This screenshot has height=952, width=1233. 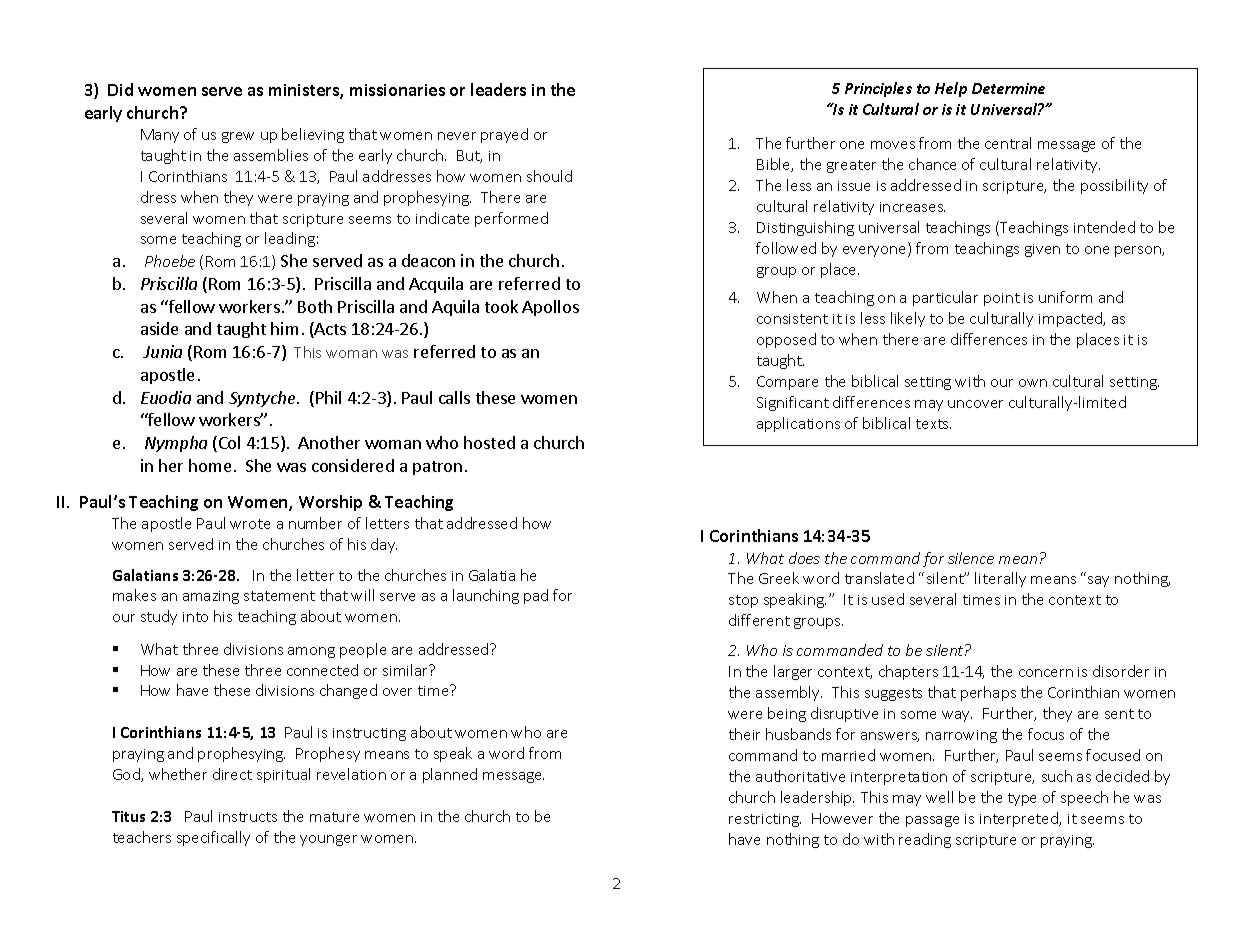 I want to click on took, so click(x=501, y=306).
